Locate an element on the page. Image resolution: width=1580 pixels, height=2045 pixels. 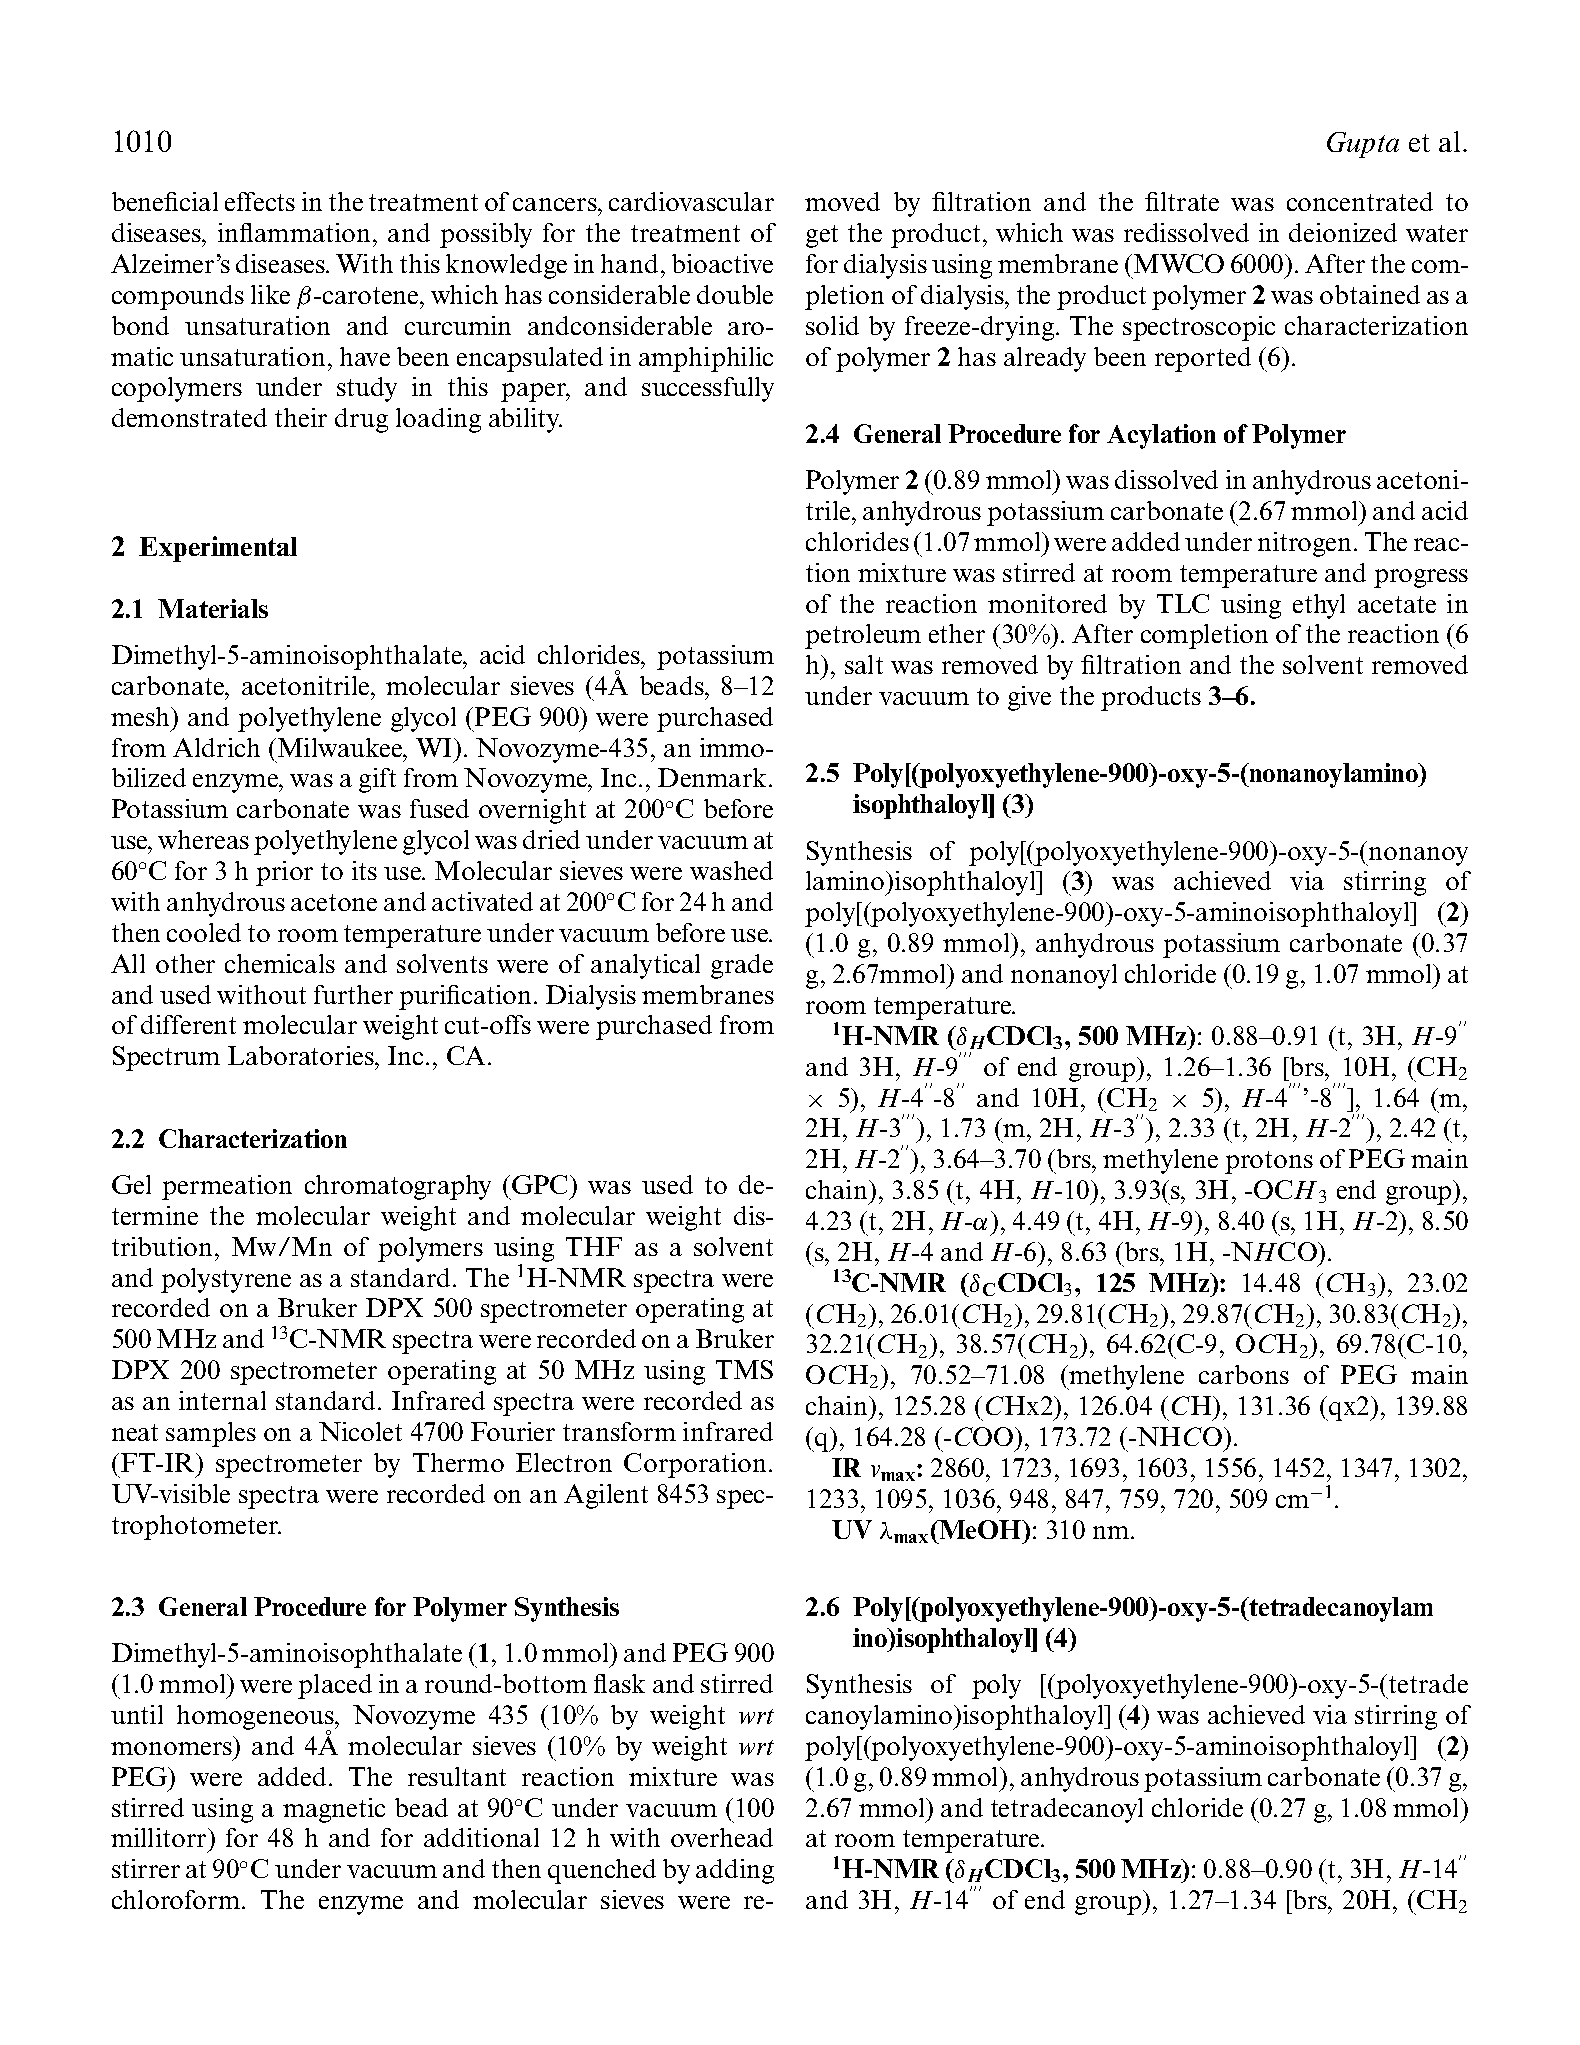
TMS is located at coordinates (744, 1369).
